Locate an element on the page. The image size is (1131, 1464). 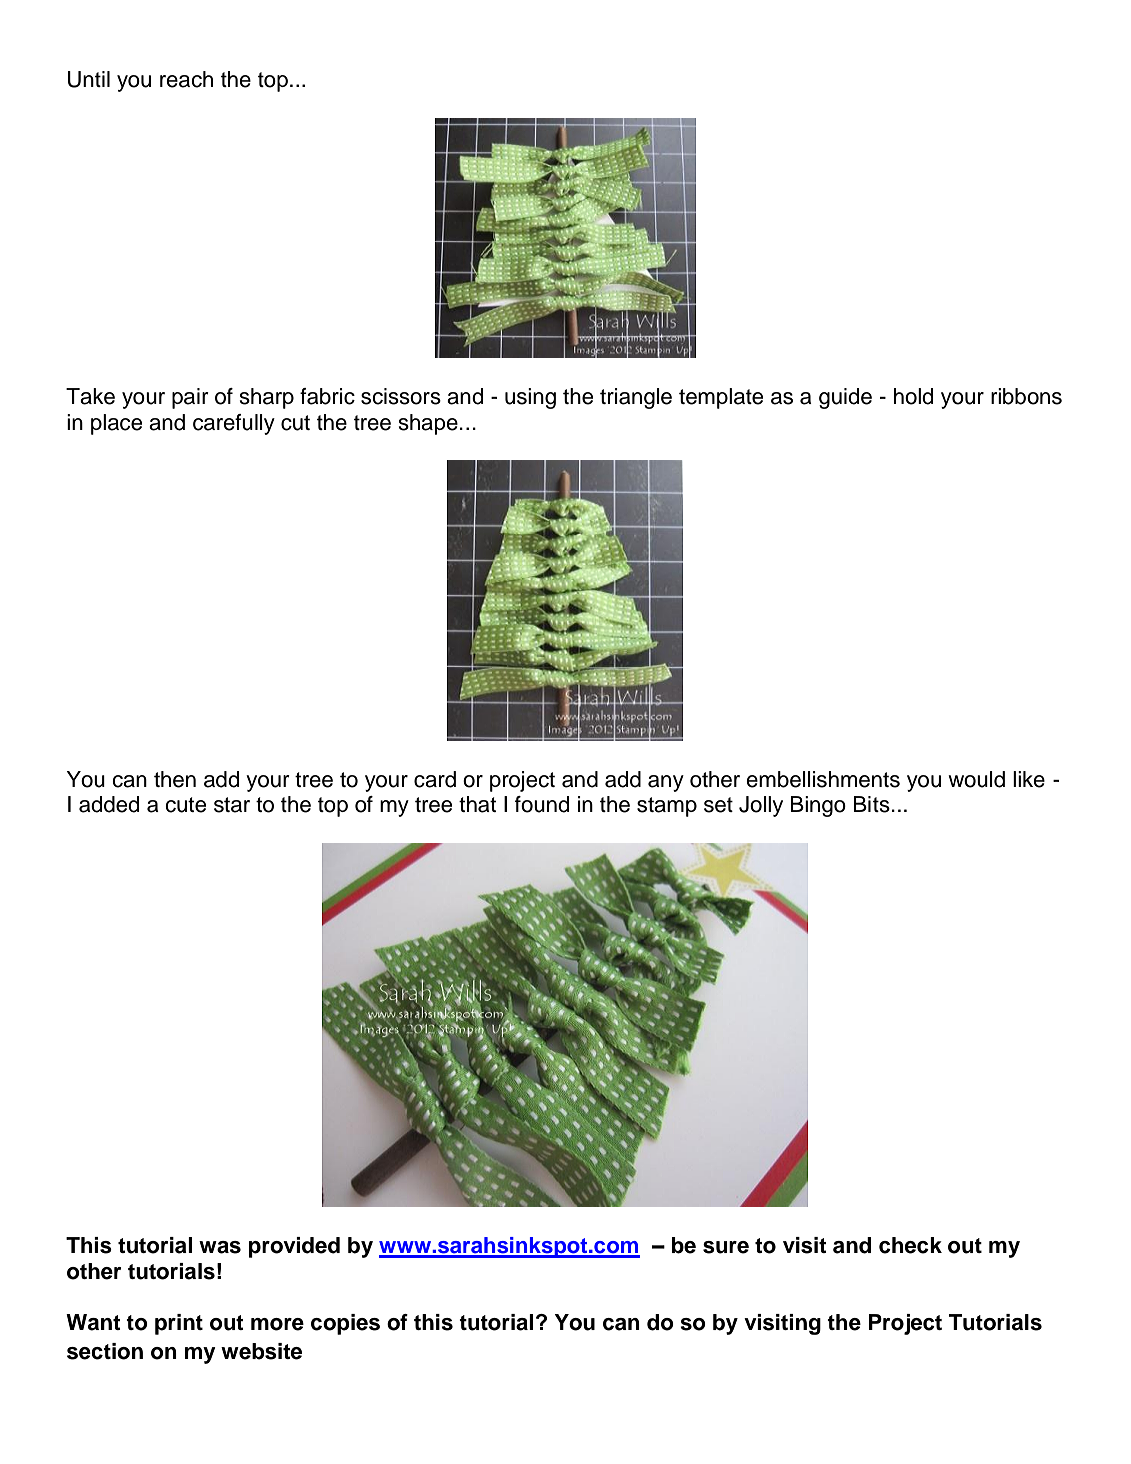
check is located at coordinates (910, 1245).
